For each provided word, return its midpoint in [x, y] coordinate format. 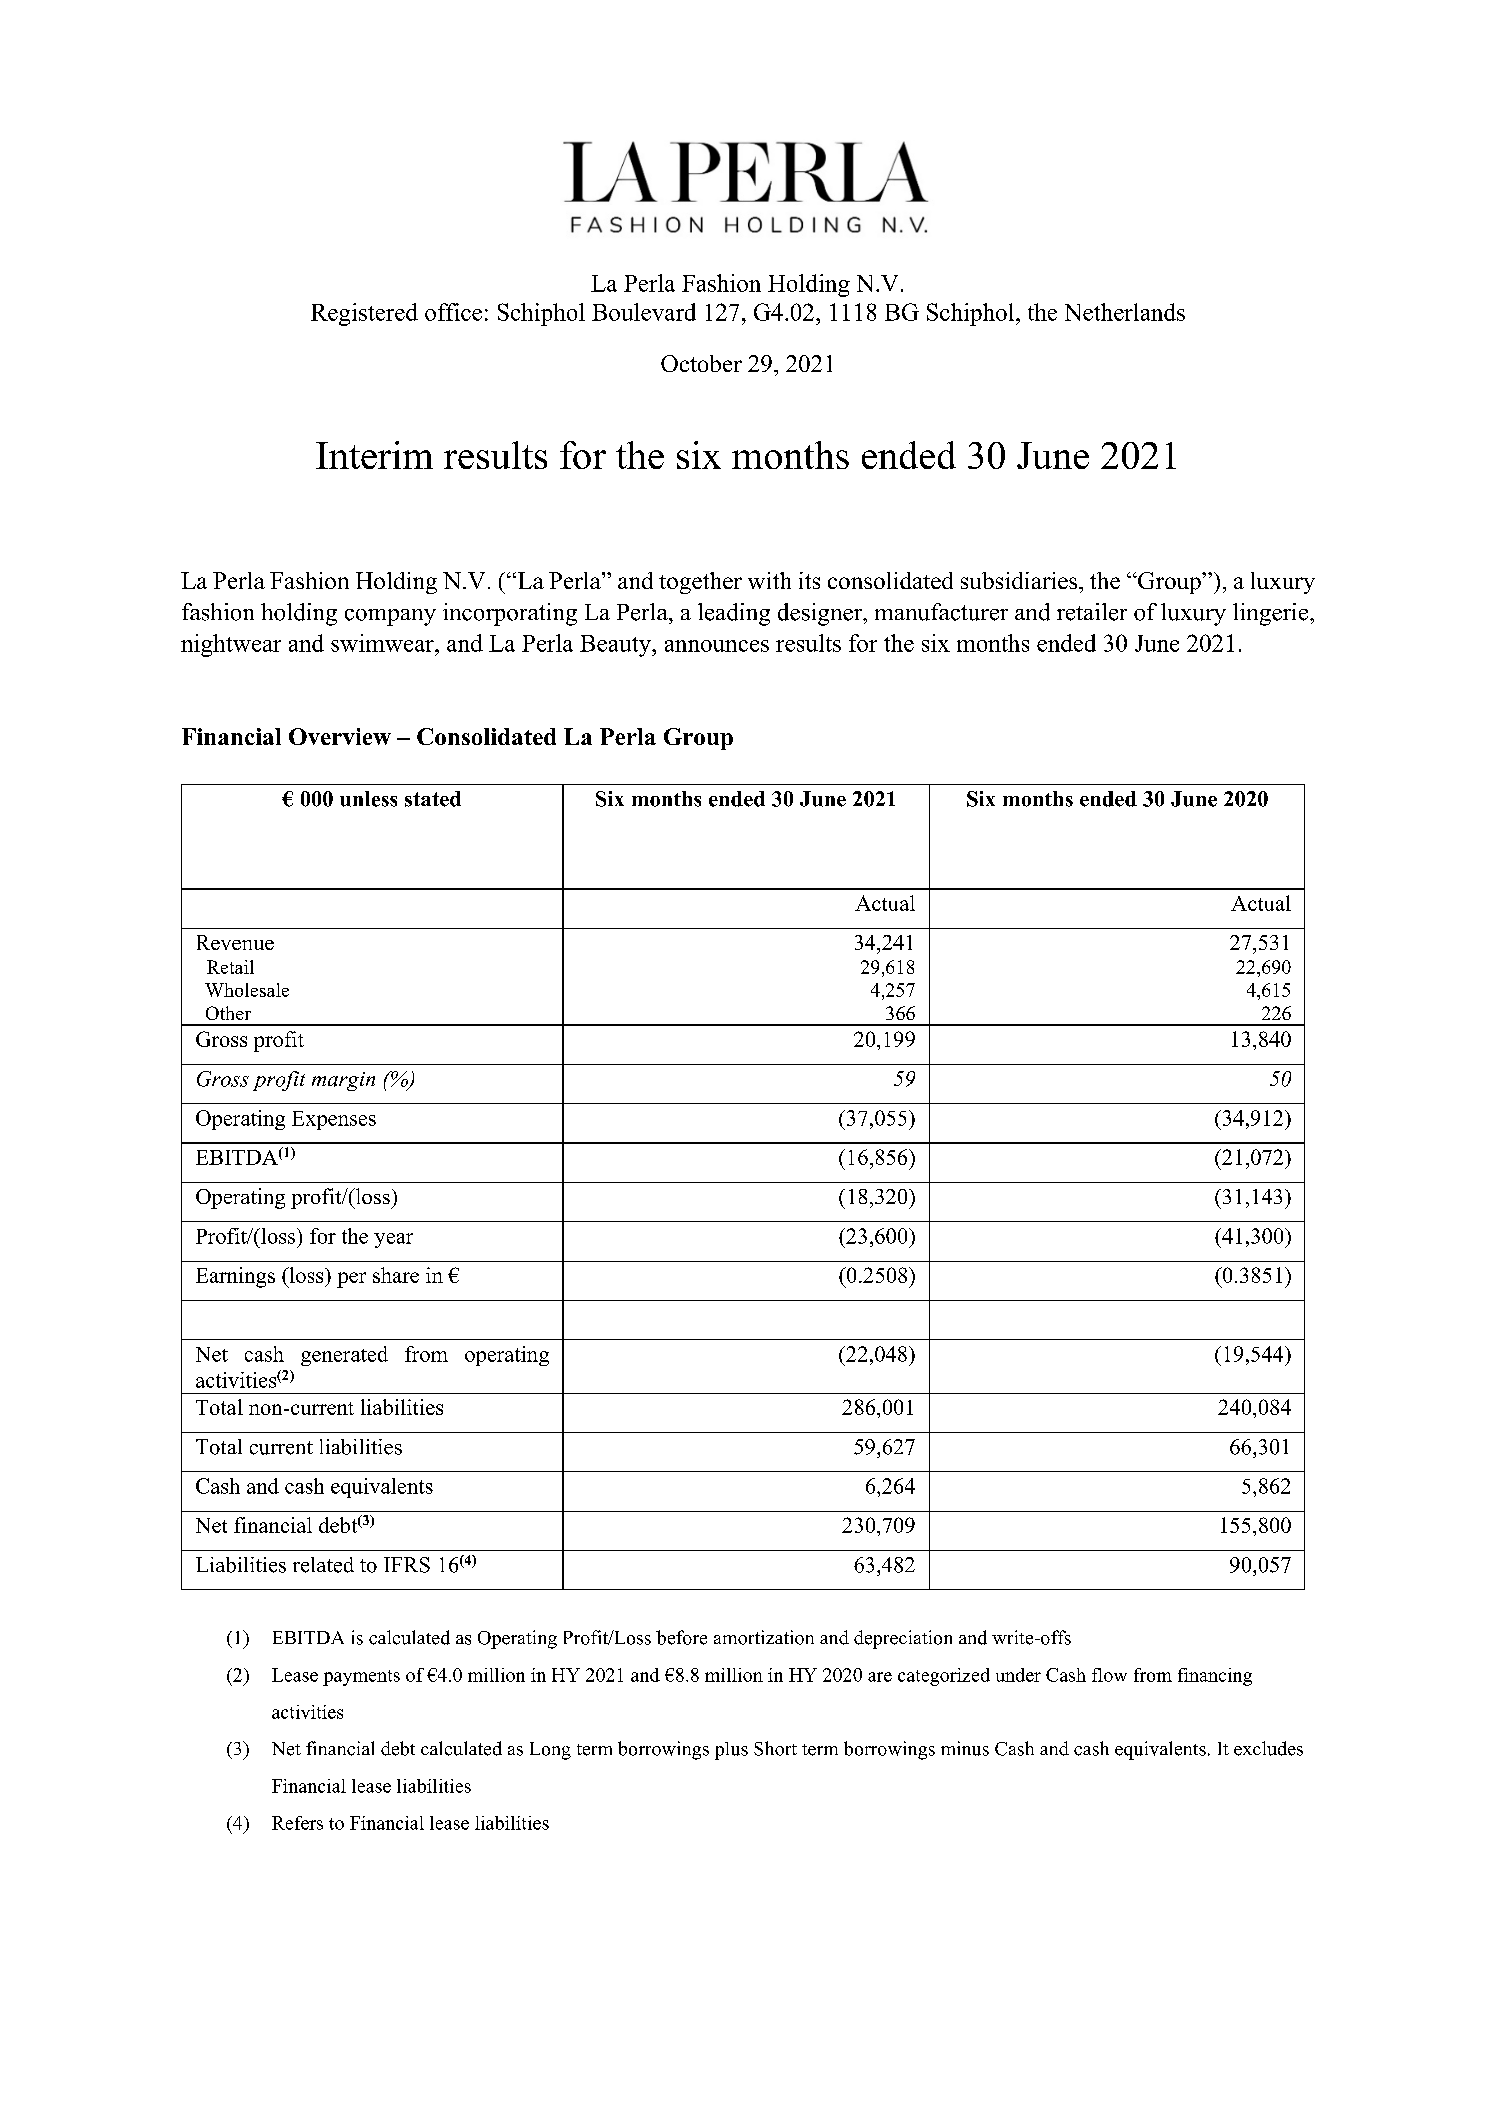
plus [731, 1751]
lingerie [1272, 614]
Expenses [334, 1120]
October [701, 363]
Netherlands [1125, 312]
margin [343, 1081]
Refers [297, 1823]
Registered [364, 314]
